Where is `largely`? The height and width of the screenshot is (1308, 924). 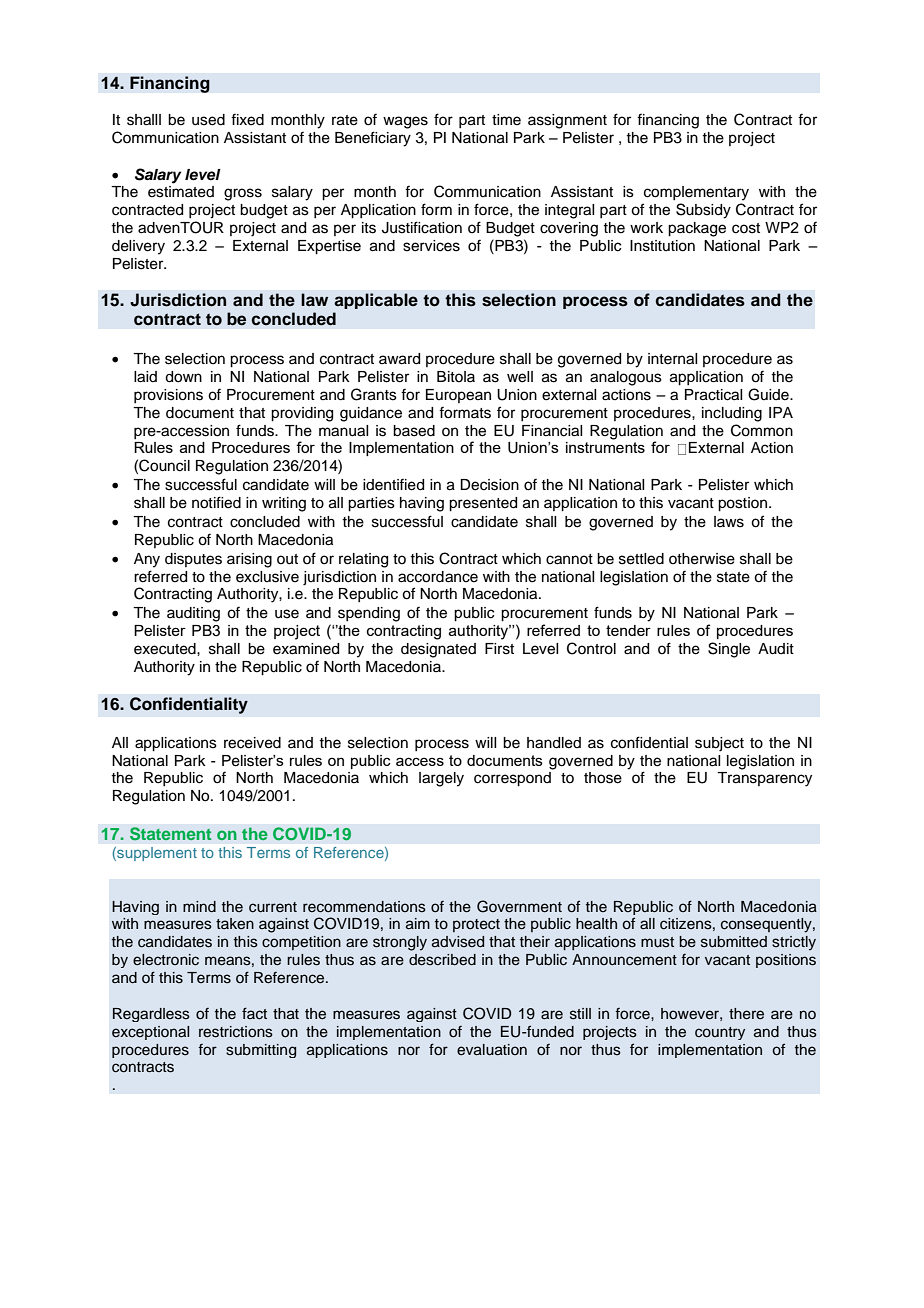 largely is located at coordinates (441, 779).
